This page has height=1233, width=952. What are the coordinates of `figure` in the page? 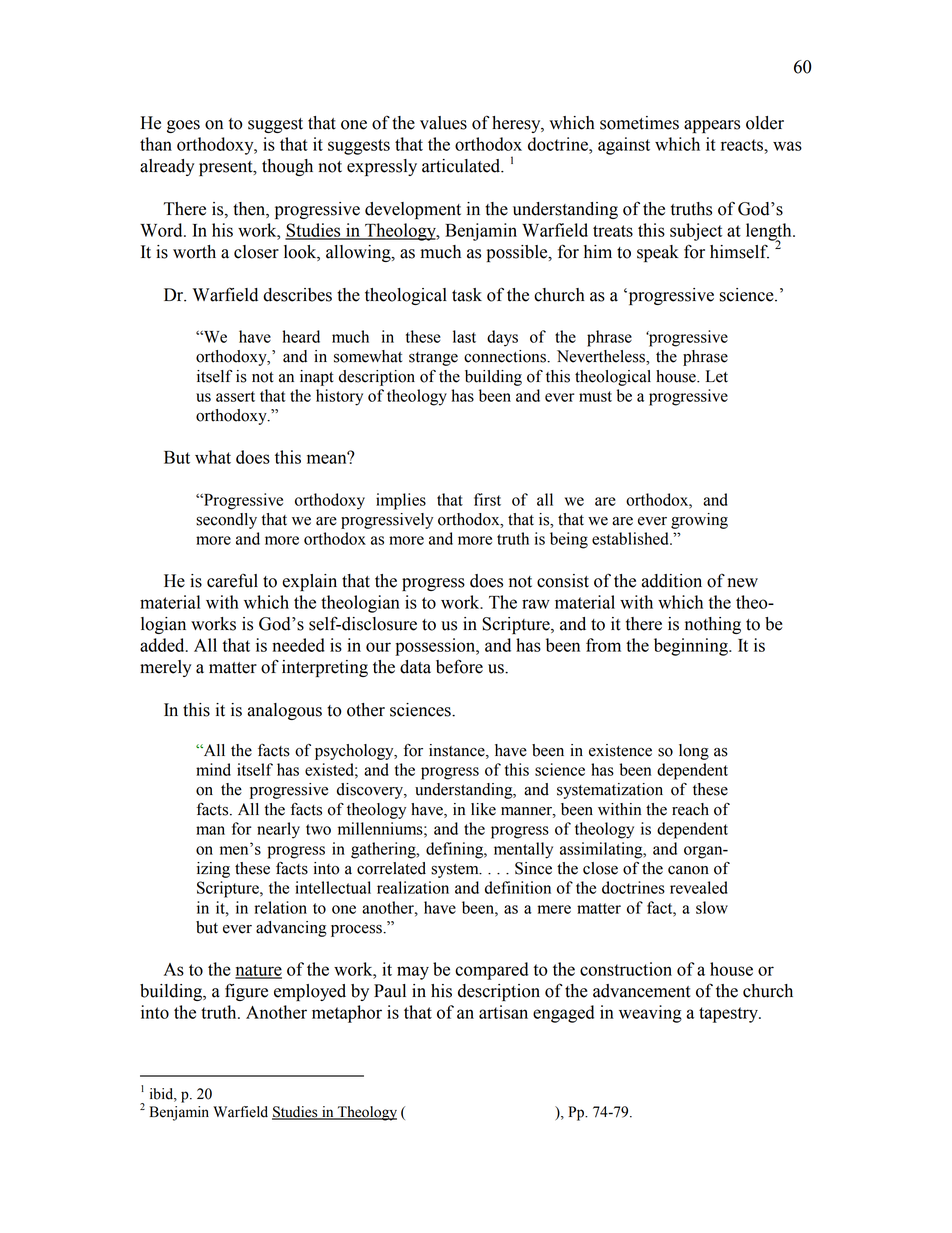 It's located at (246, 992).
